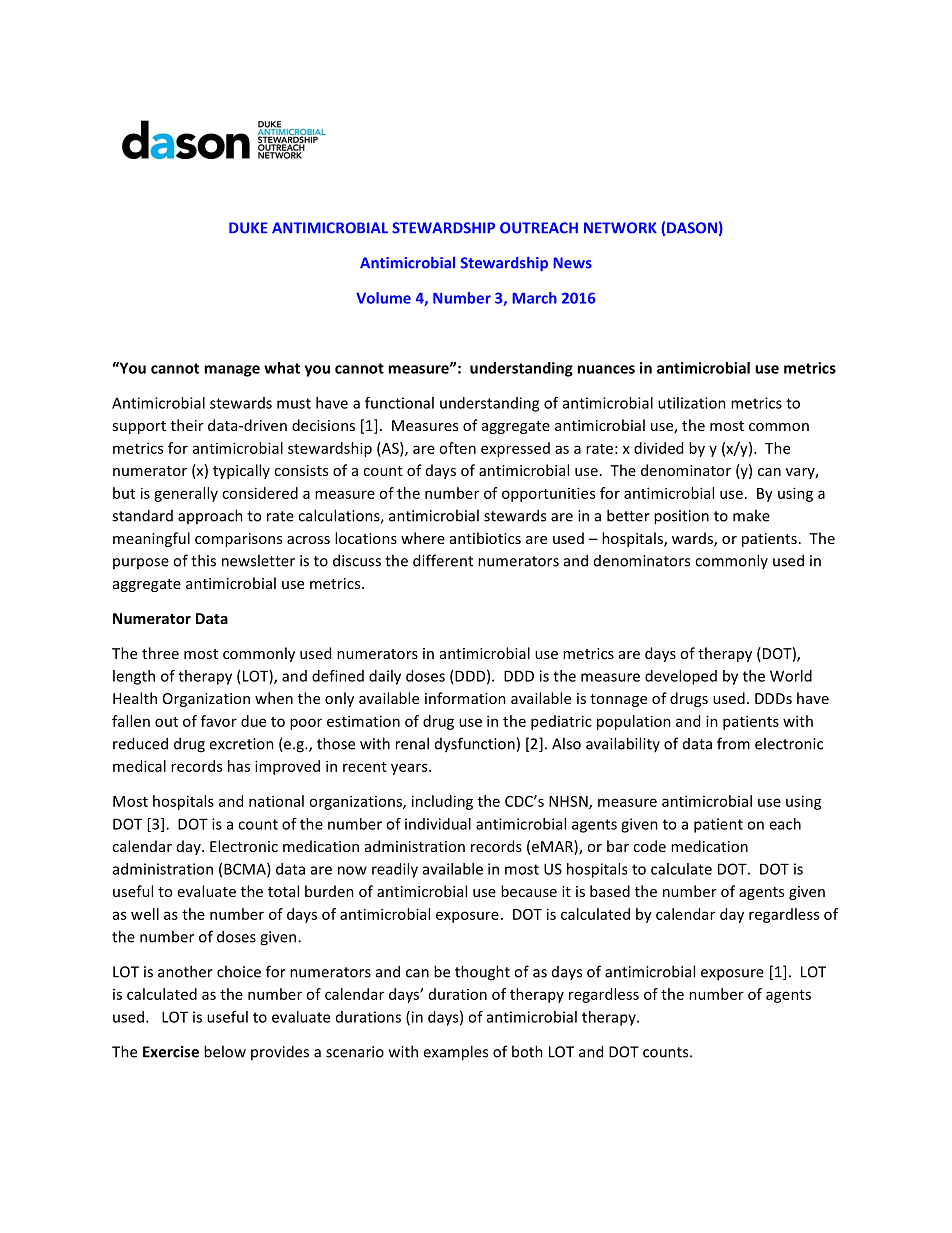 This screenshot has width=952, height=1233. I want to click on divided, so click(658, 448).
